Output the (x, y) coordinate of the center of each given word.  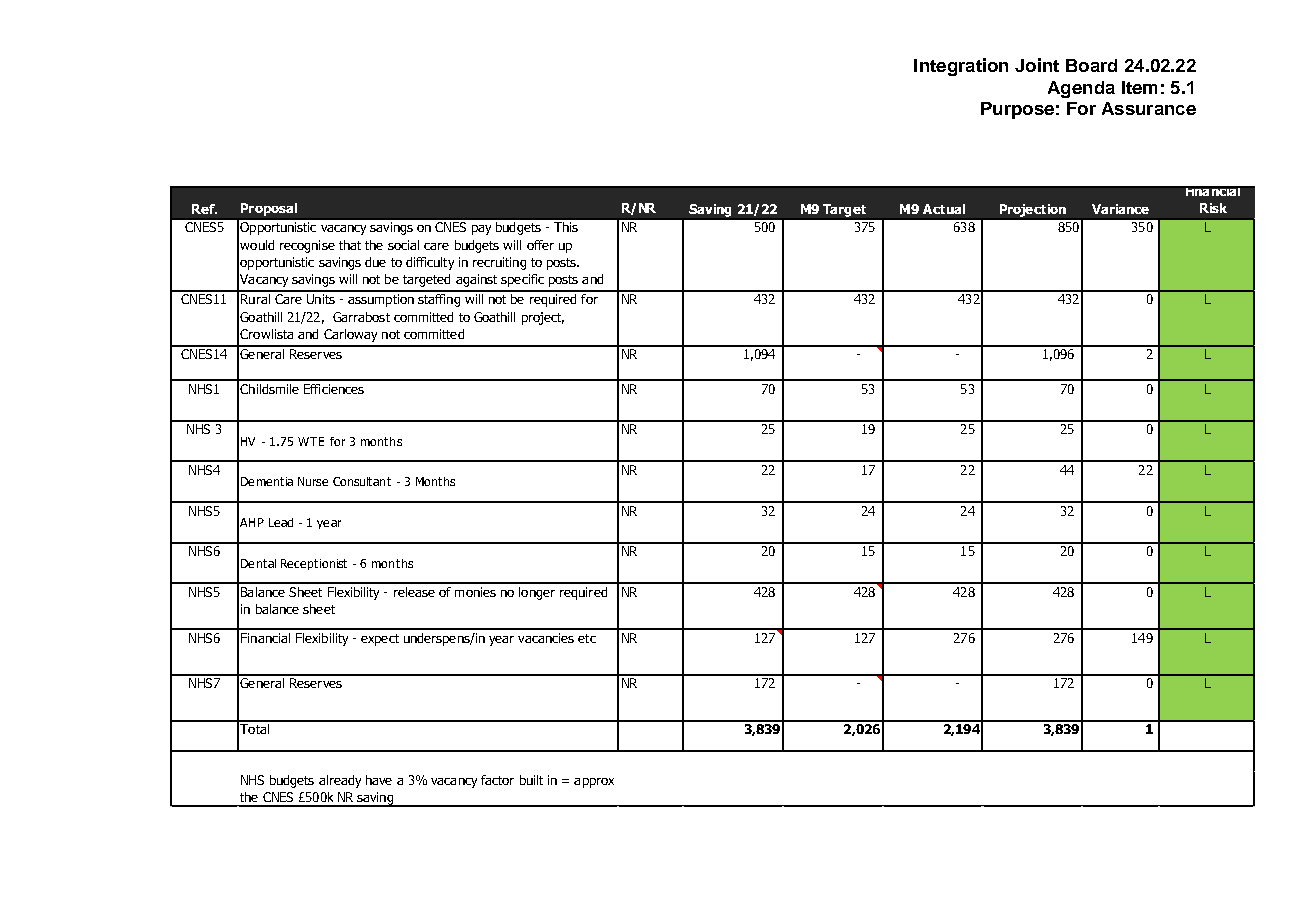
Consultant (362, 481)
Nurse (313, 481)
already (340, 781)
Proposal (269, 209)
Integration (961, 67)
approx (594, 783)
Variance (1120, 209)
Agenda (1081, 89)
